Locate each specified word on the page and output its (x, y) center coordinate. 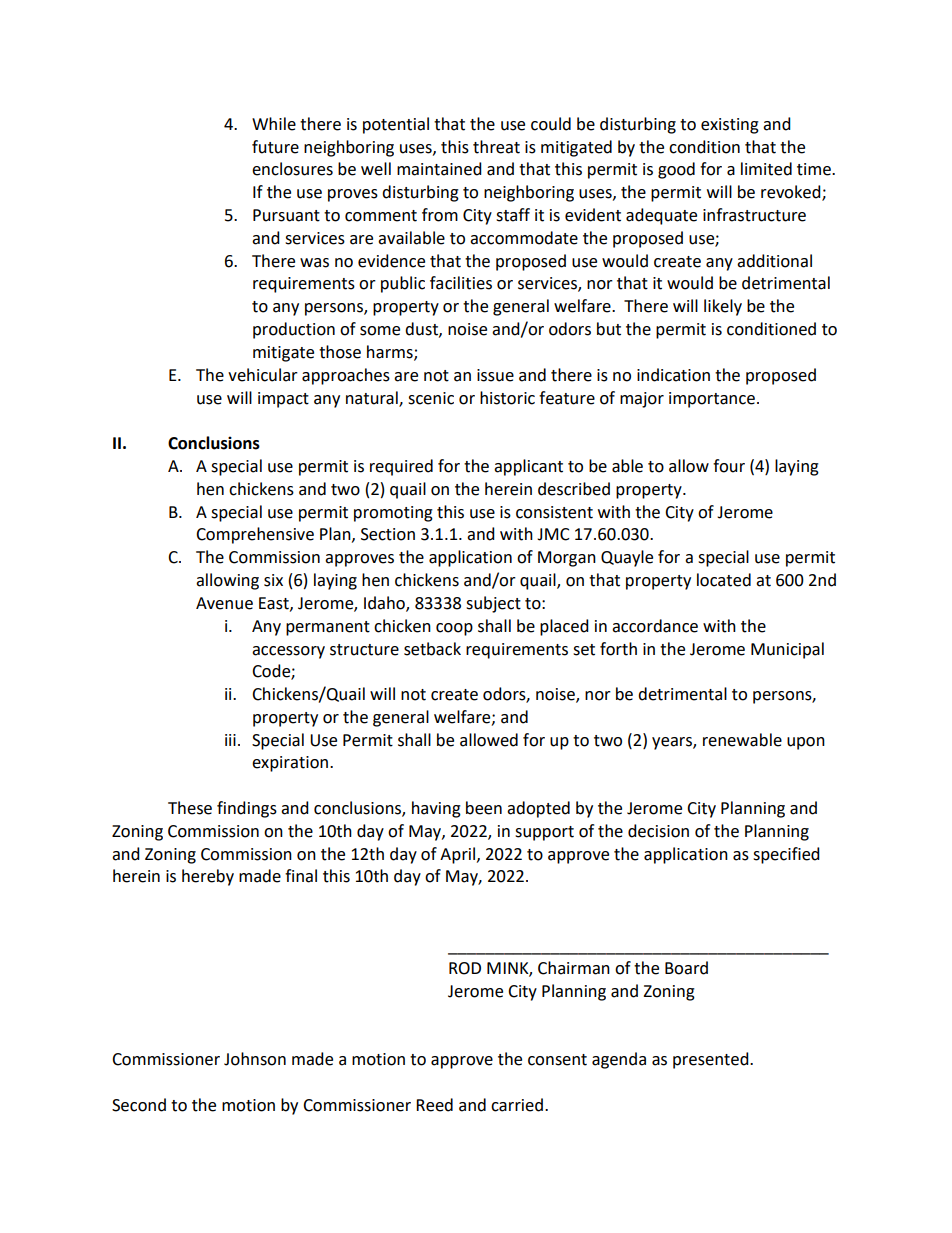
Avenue (224, 603)
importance (712, 400)
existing (730, 126)
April (459, 855)
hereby (208, 877)
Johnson (255, 1059)
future (275, 147)
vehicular (263, 375)
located (724, 580)
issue (495, 375)
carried (517, 1105)
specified (786, 855)
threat (496, 147)
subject (493, 604)
